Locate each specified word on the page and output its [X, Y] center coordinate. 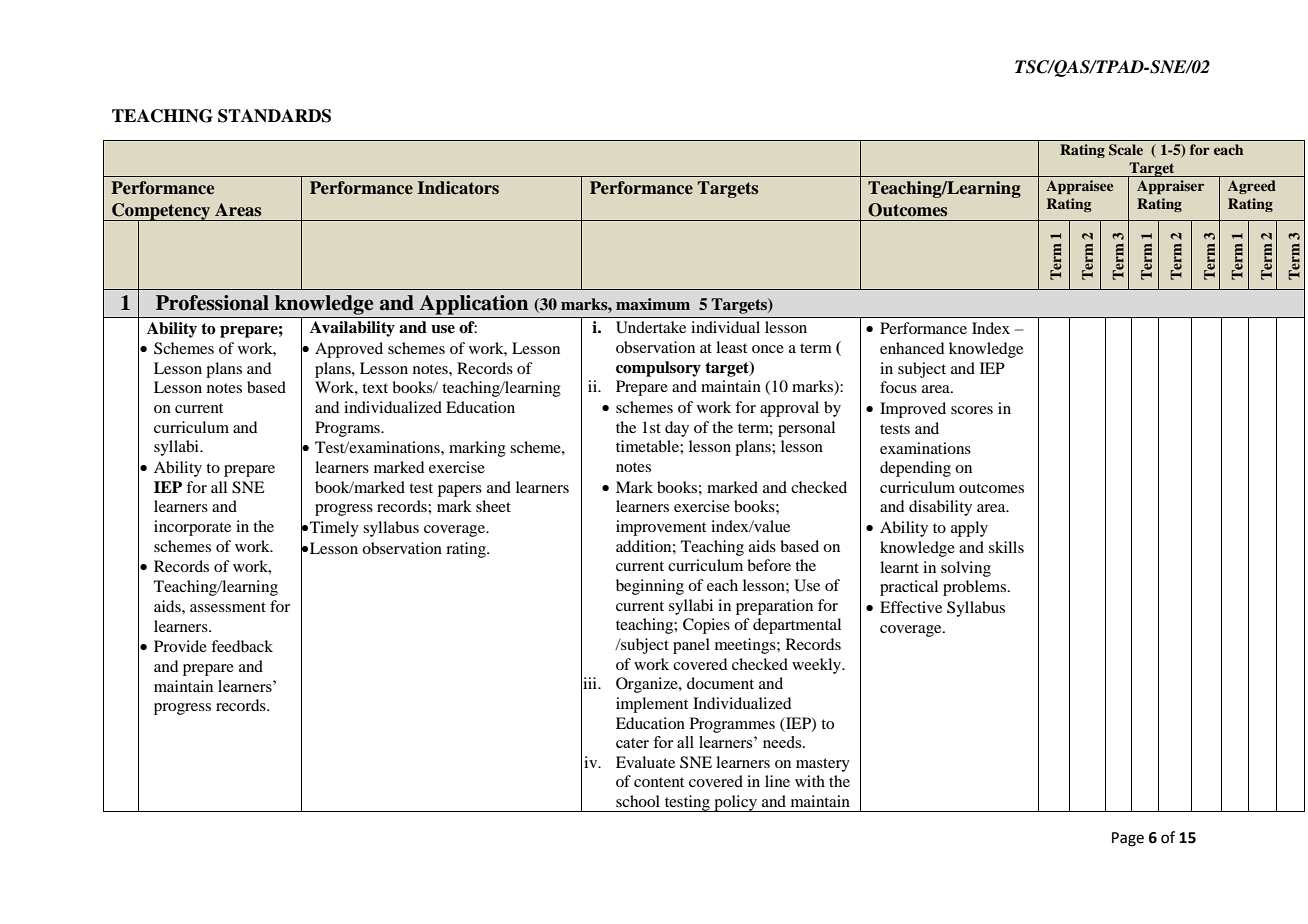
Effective [911, 607]
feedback [242, 646]
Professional [212, 303]
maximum [653, 304]
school [638, 801]
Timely [334, 529]
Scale [1126, 150]
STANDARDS [274, 116]
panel [691, 646]
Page [1128, 839]
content [659, 782]
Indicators [458, 188]
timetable [648, 446]
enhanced [912, 348]
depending [915, 469]
